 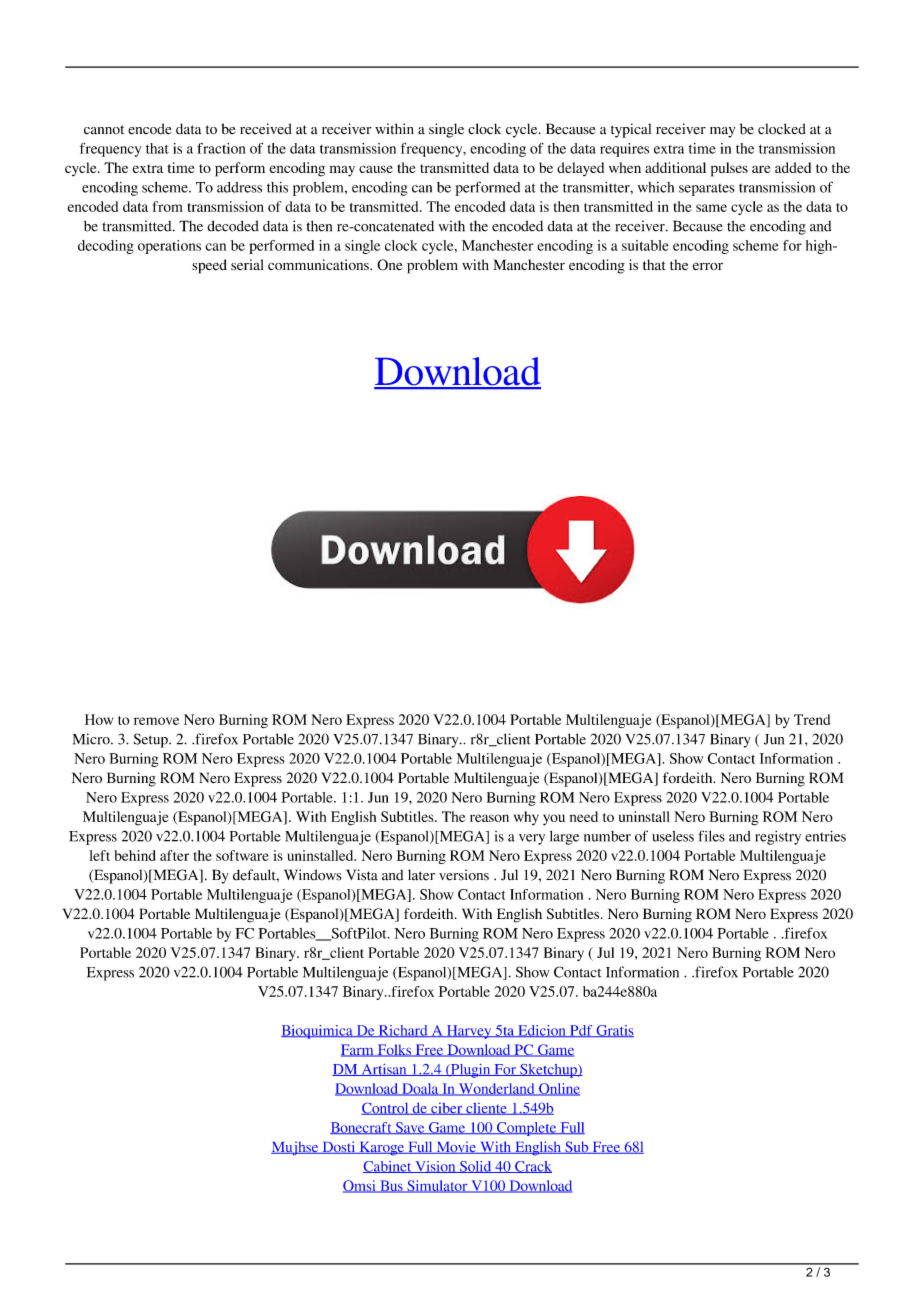 What do you see at coordinates (489, 818) in the document?
I see `reason` at bounding box center [489, 818].
